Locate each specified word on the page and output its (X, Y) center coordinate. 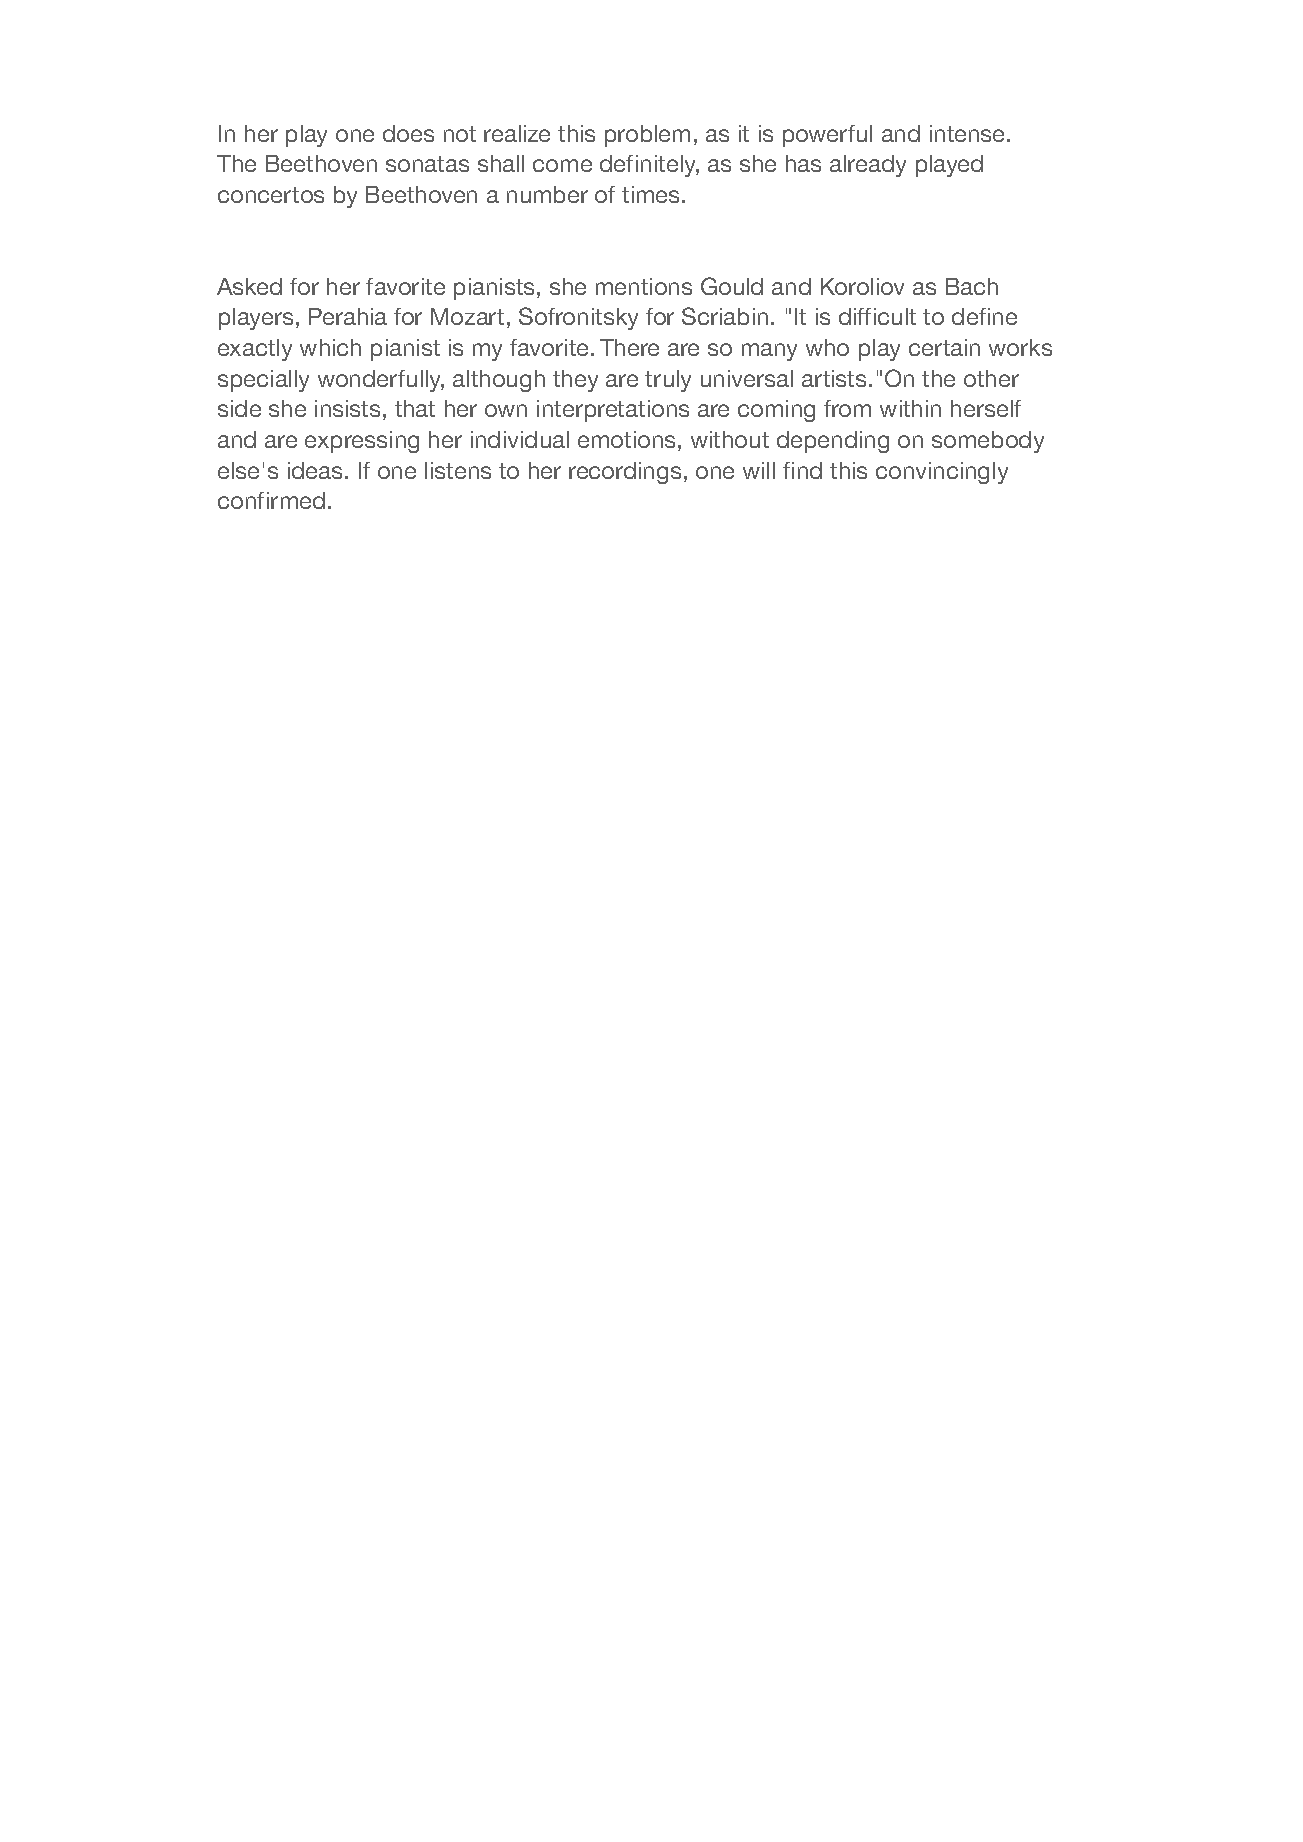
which (330, 347)
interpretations (613, 411)
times (652, 194)
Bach (972, 286)
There (629, 347)
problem (647, 136)
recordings (625, 473)
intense (969, 133)
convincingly (942, 473)
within (910, 408)
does (408, 133)
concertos (271, 195)
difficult (877, 316)
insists (347, 408)
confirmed (271, 500)
